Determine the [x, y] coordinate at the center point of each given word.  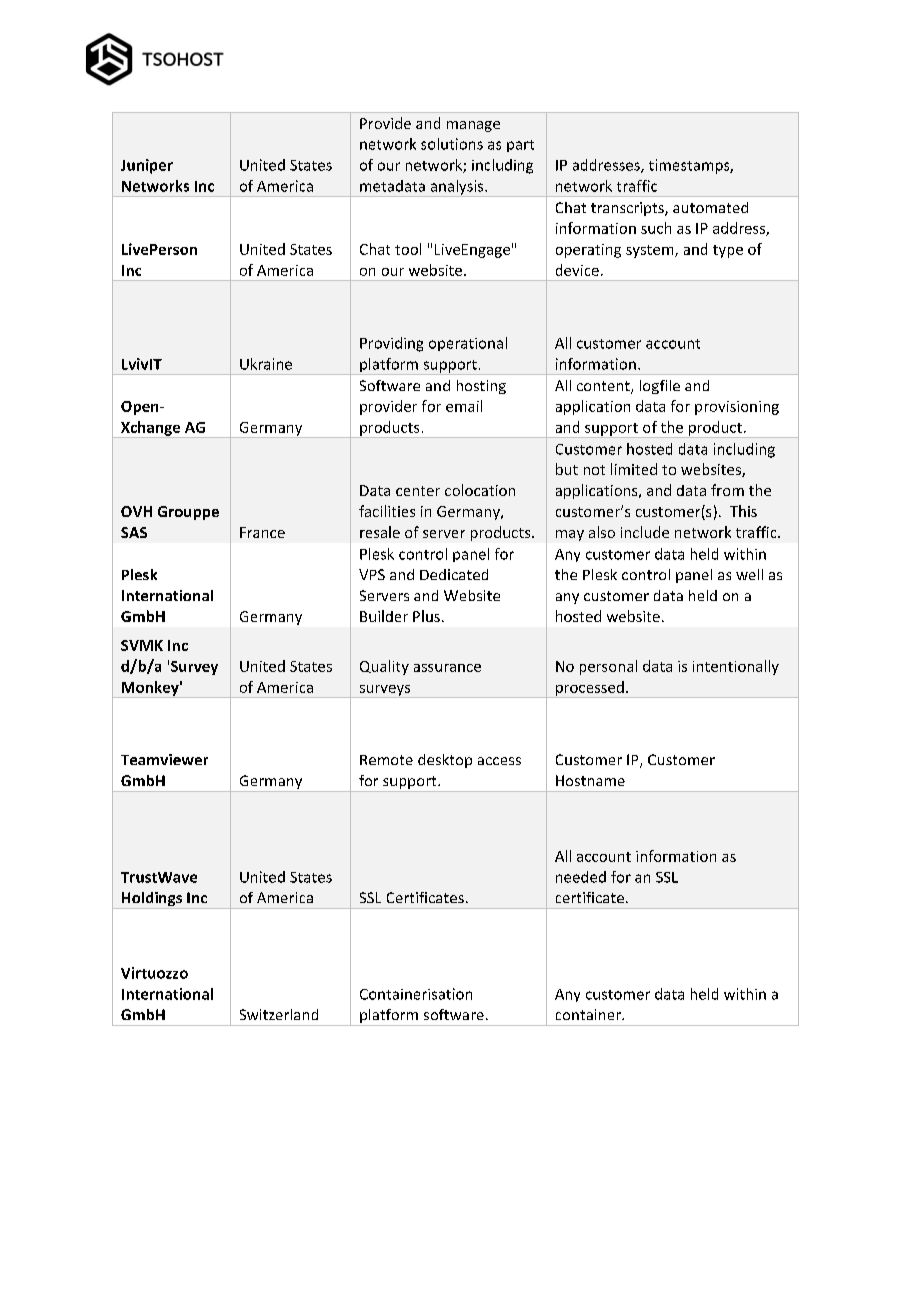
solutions [452, 144]
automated [710, 207]
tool [408, 249]
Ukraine [266, 364]
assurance [447, 668]
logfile [660, 387]
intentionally [736, 667]
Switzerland [279, 1014]
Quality [384, 667]
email [464, 406]
